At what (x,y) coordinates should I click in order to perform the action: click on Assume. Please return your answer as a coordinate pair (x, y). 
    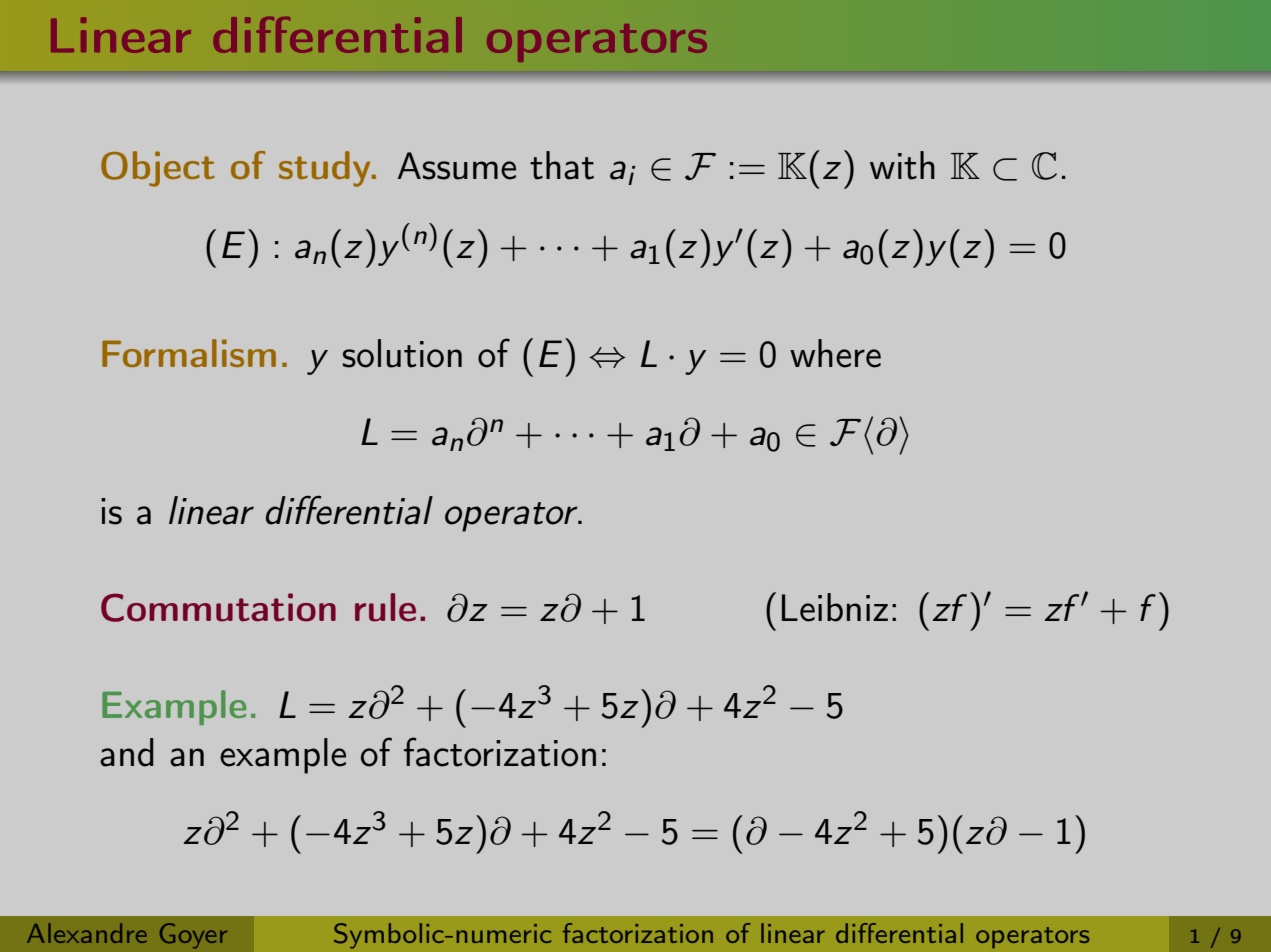
    Looking at the image, I should click on (457, 166).
